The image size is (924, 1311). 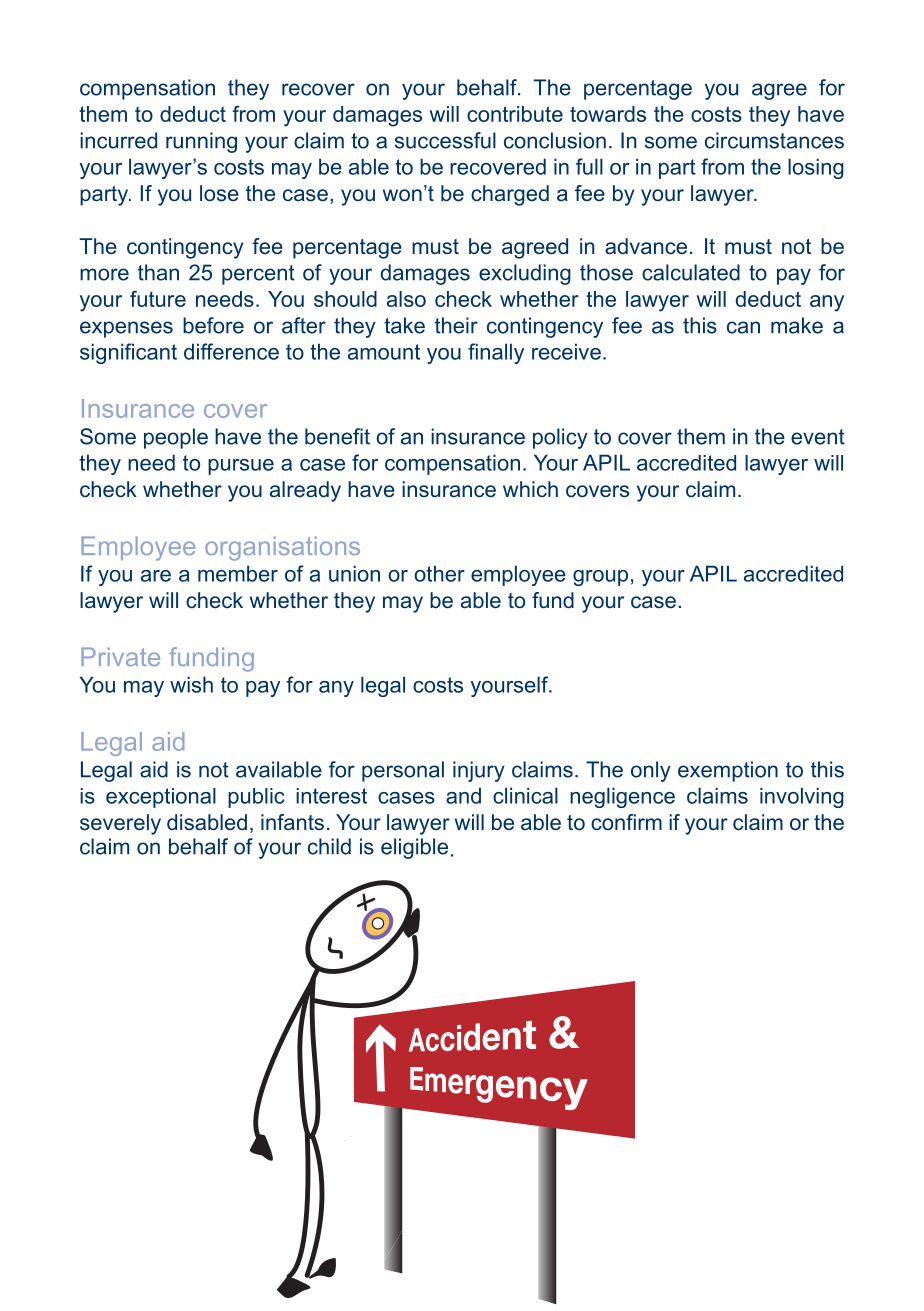 What do you see at coordinates (201, 142) in the page?
I see `running` at bounding box center [201, 142].
